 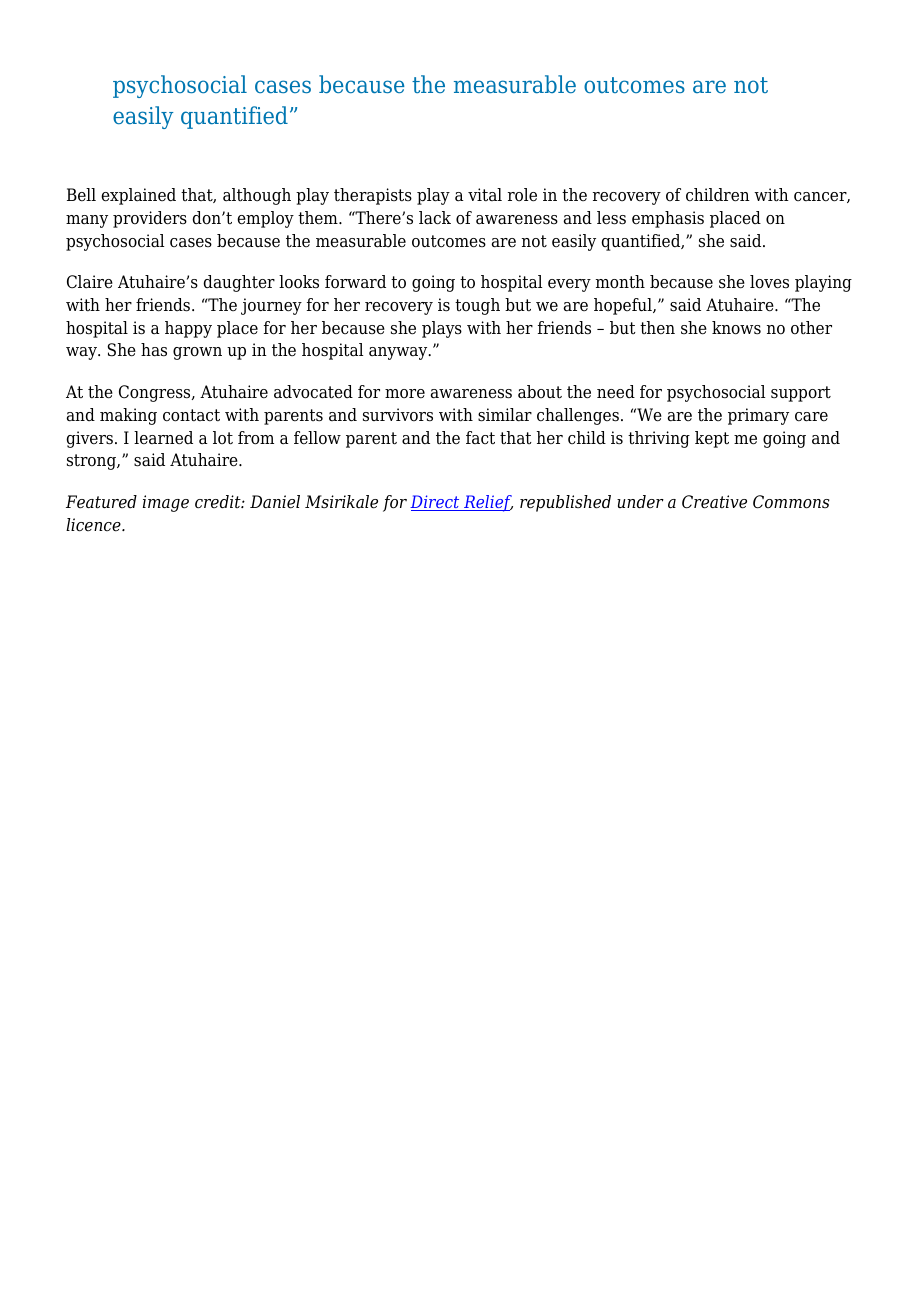 What do you see at coordinates (138, 196) in the page?
I see `explained` at bounding box center [138, 196].
